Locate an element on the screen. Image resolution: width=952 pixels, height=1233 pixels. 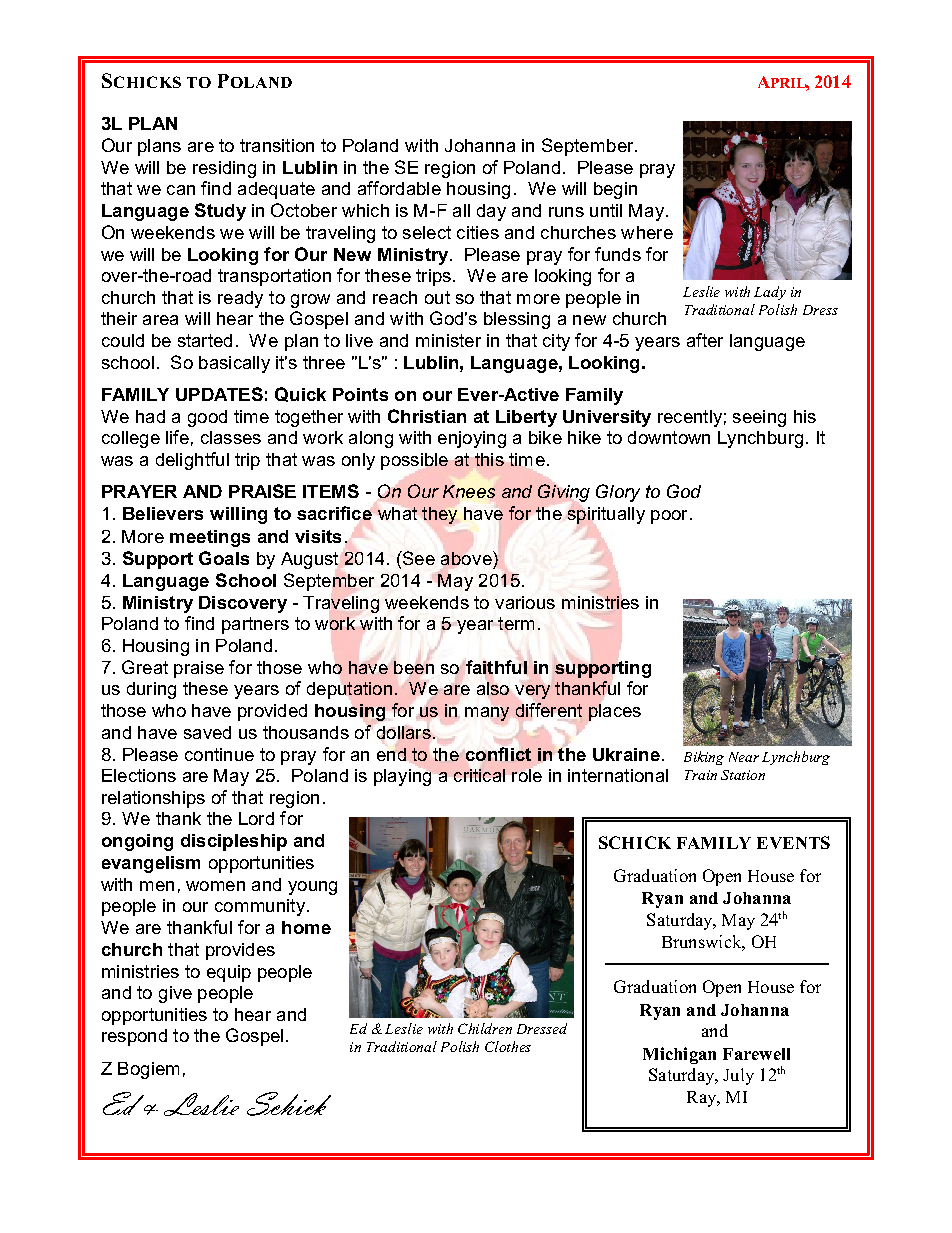
affordable is located at coordinates (399, 188).
